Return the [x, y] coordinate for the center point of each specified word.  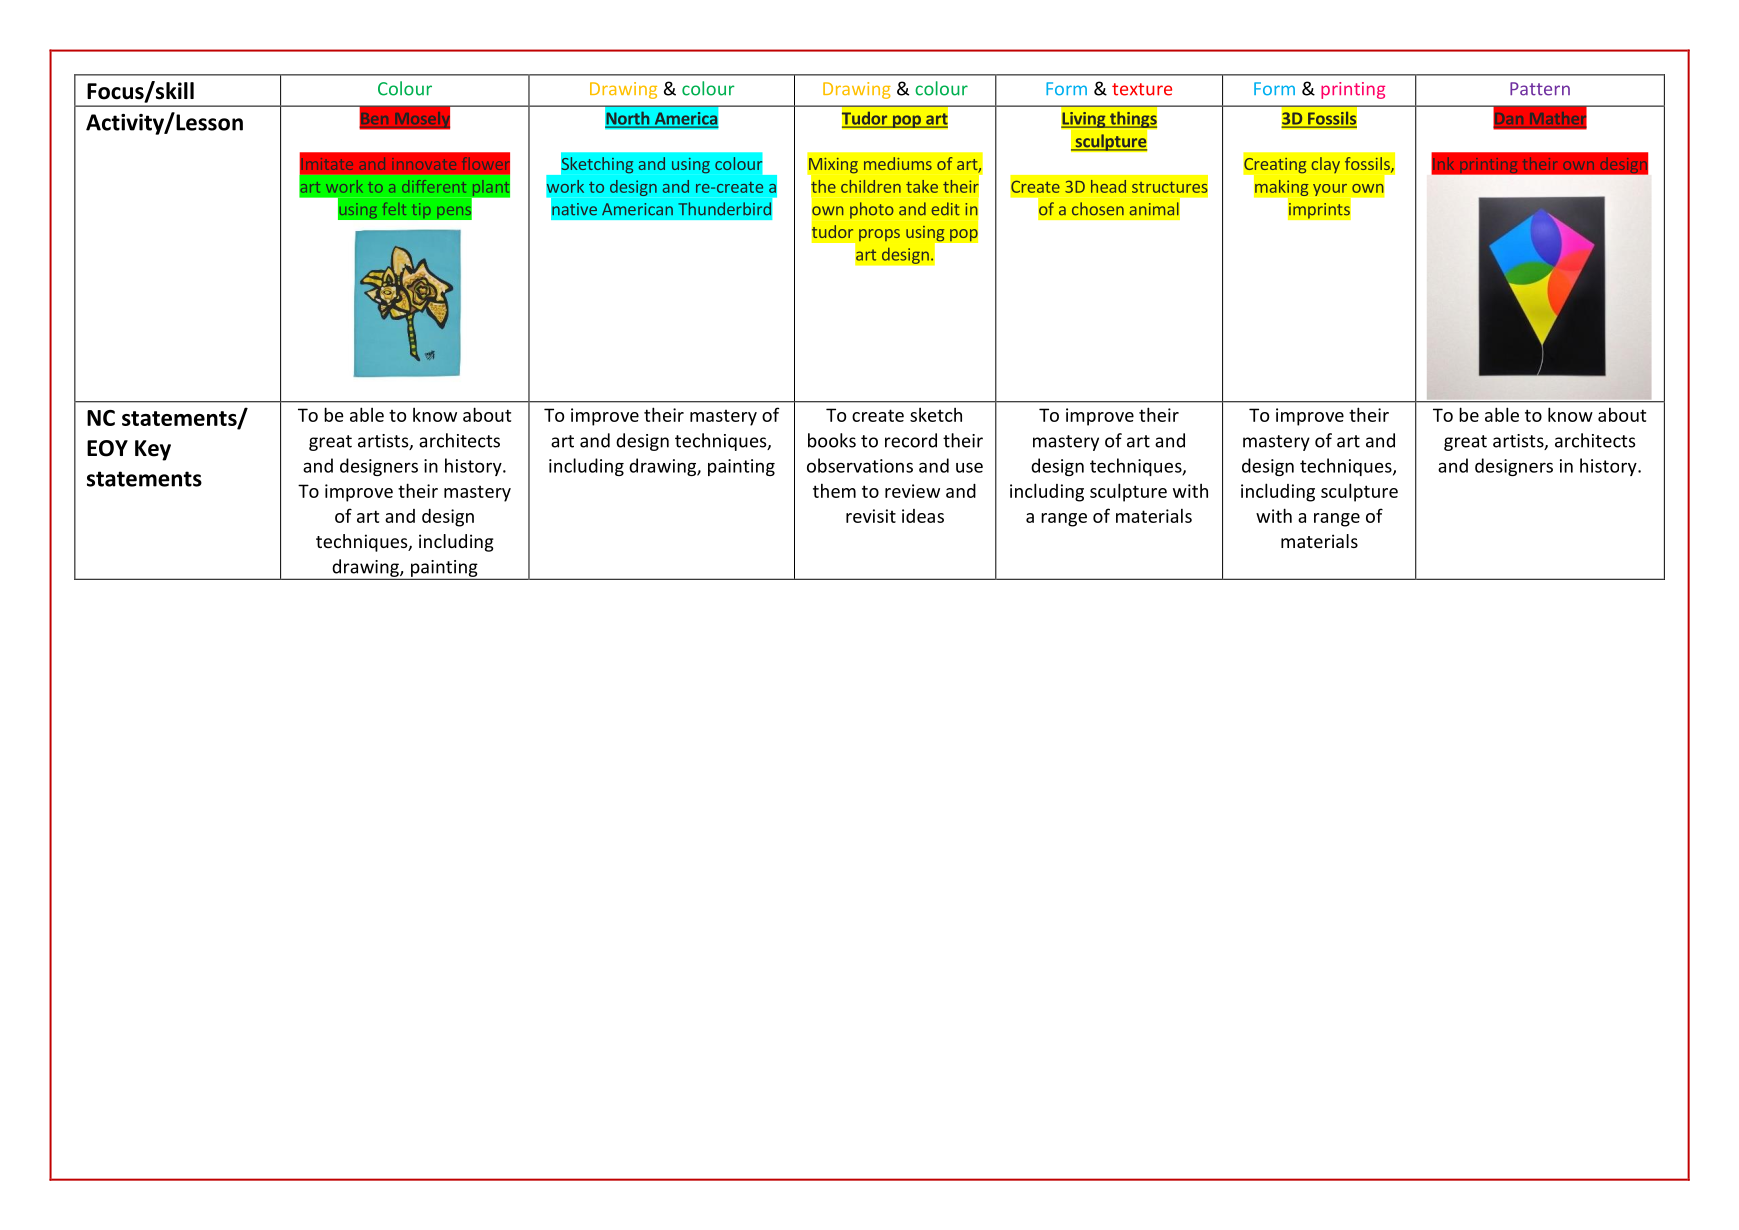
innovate [424, 164]
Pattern [1540, 89]
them [834, 490]
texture [1142, 89]
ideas [923, 516]
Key [153, 450]
